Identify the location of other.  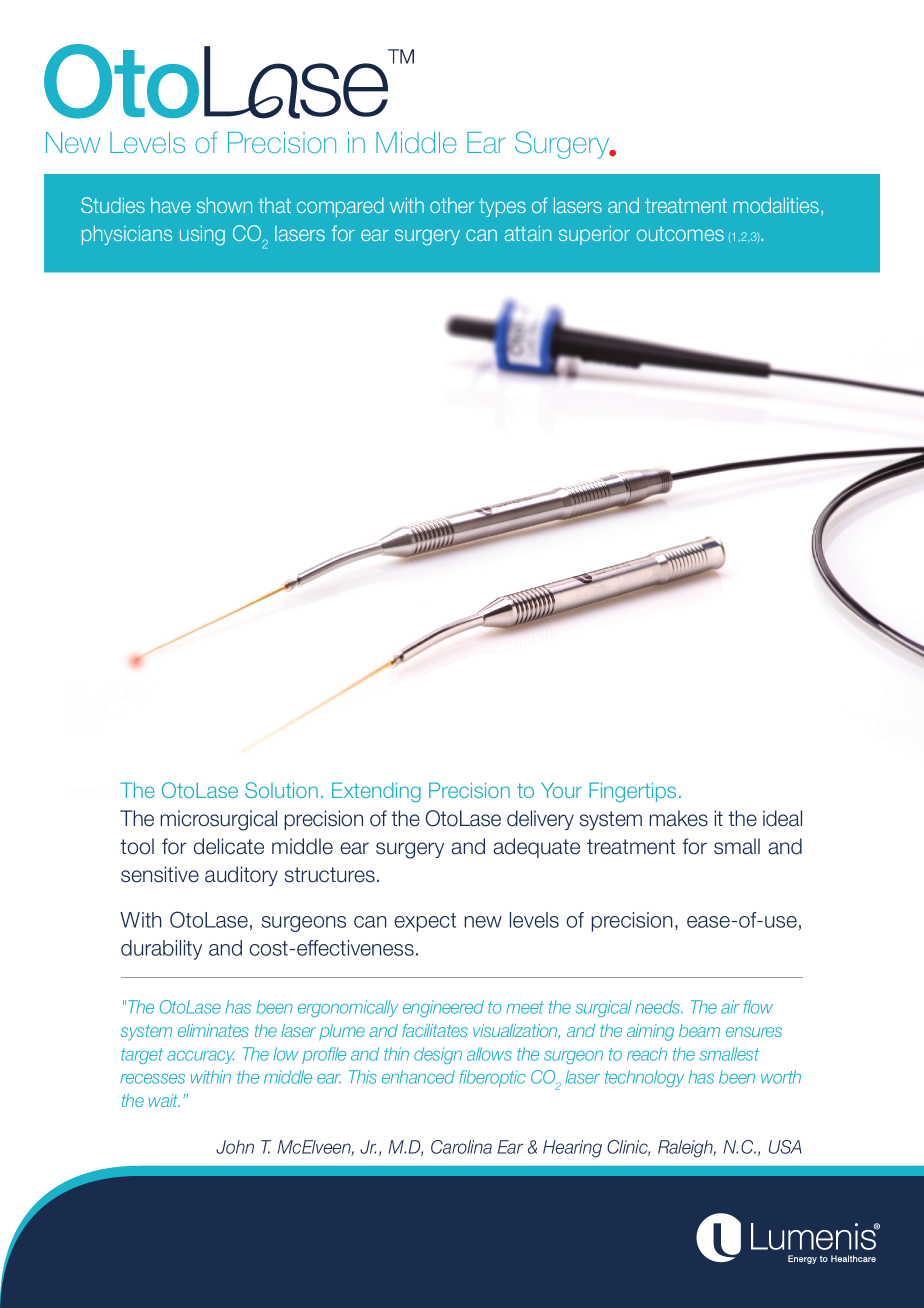
(452, 205).
